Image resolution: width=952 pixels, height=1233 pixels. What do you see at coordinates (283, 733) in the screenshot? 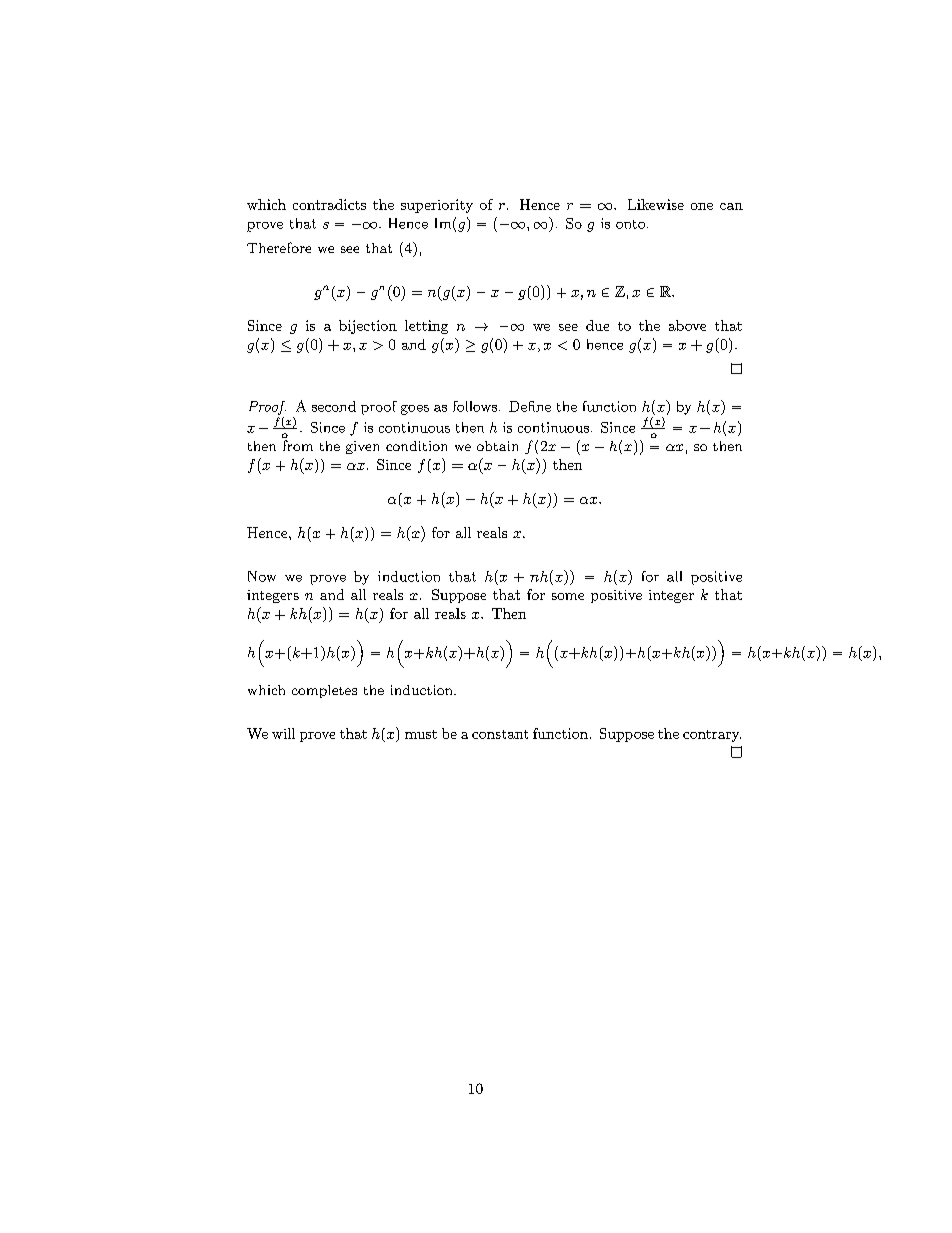
I see `will` at bounding box center [283, 733].
